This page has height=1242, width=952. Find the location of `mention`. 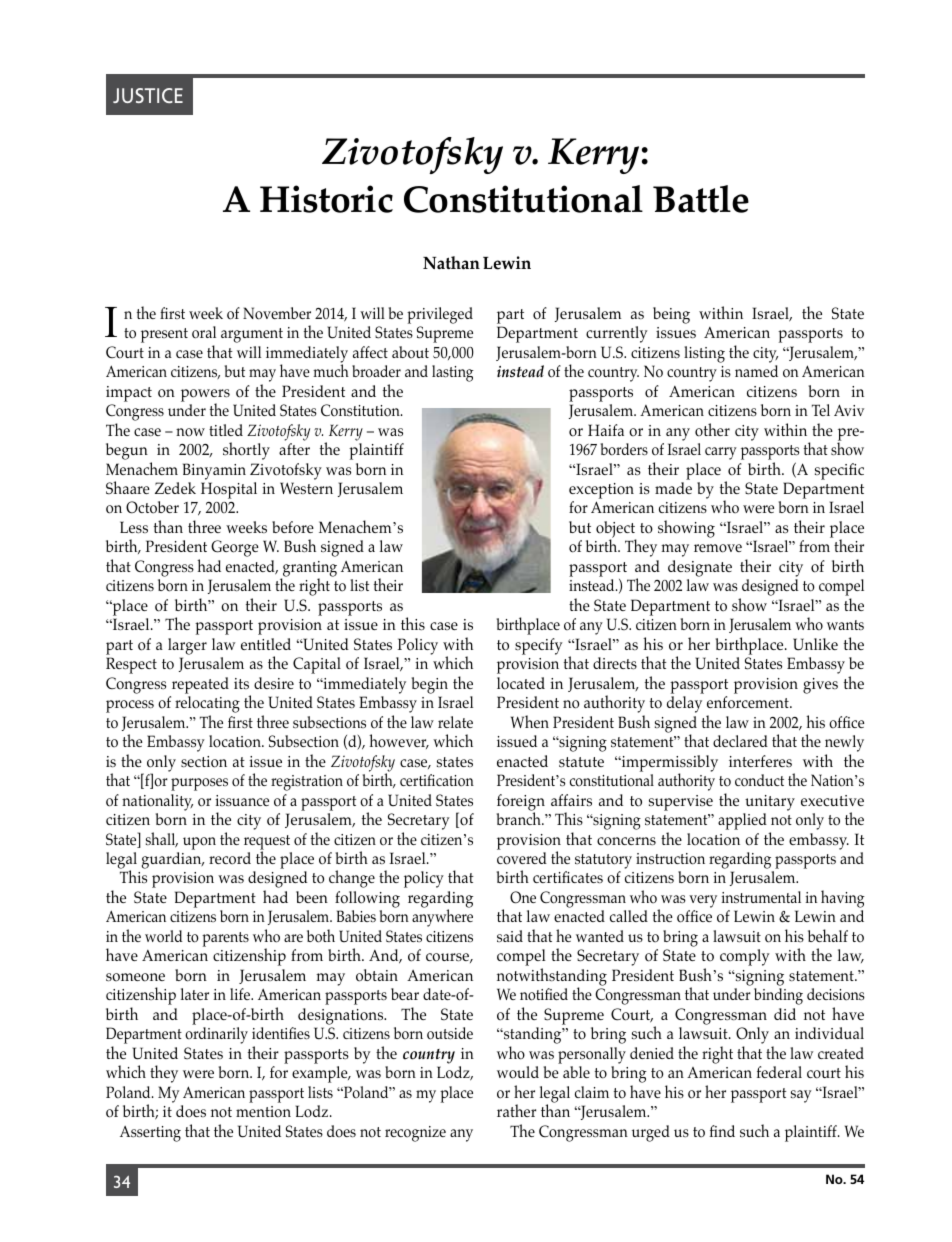

mention is located at coordinates (263, 1112).
